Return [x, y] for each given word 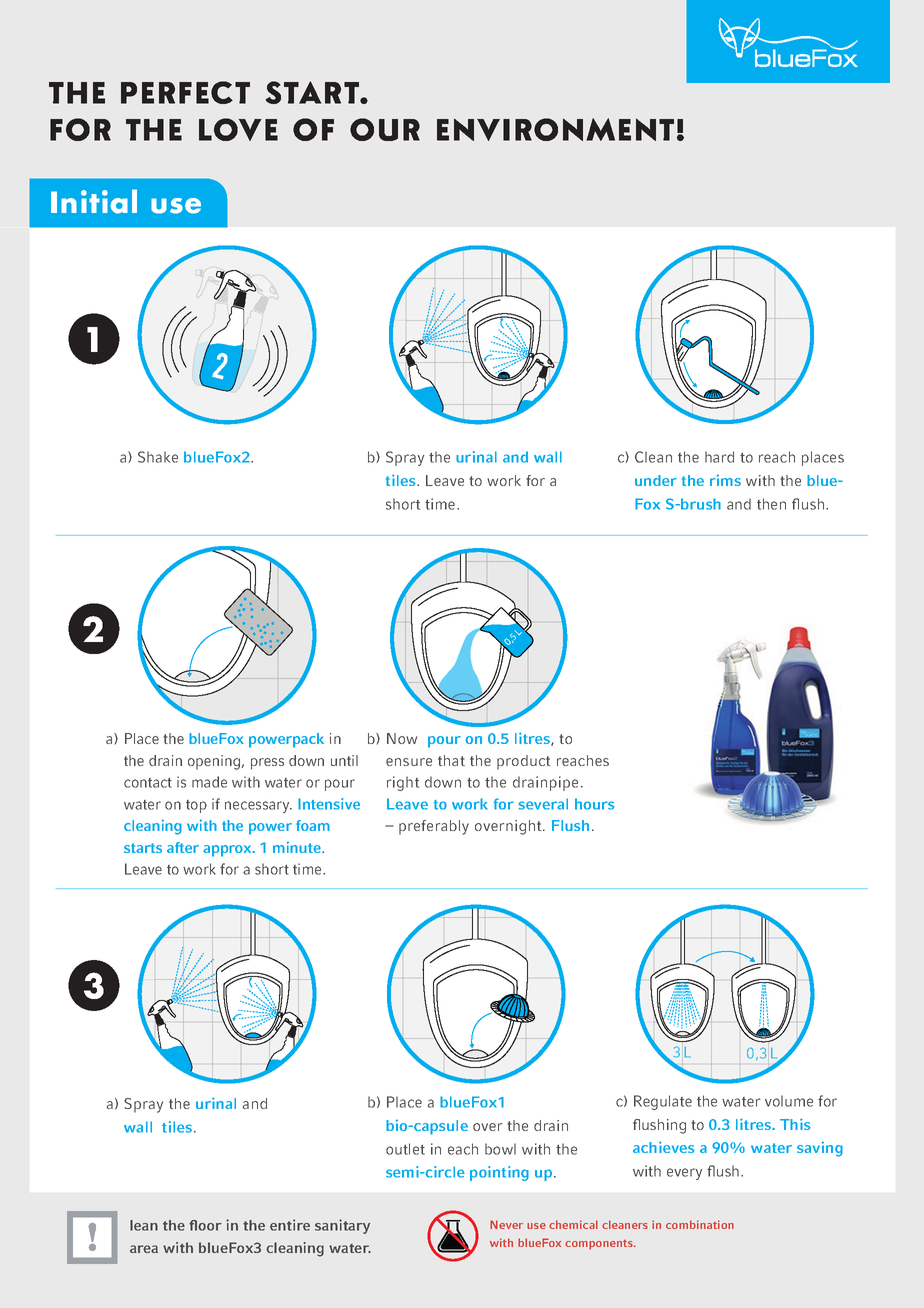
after [183, 847]
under [656, 480]
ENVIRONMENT [555, 129]
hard [719, 457]
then [771, 504]
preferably [434, 827]
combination [700, 1224]
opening [215, 762]
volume [789, 1101]
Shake [158, 457]
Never [506, 1224]
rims [725, 480]
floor [205, 1225]
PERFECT [185, 92]
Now [402, 738]
